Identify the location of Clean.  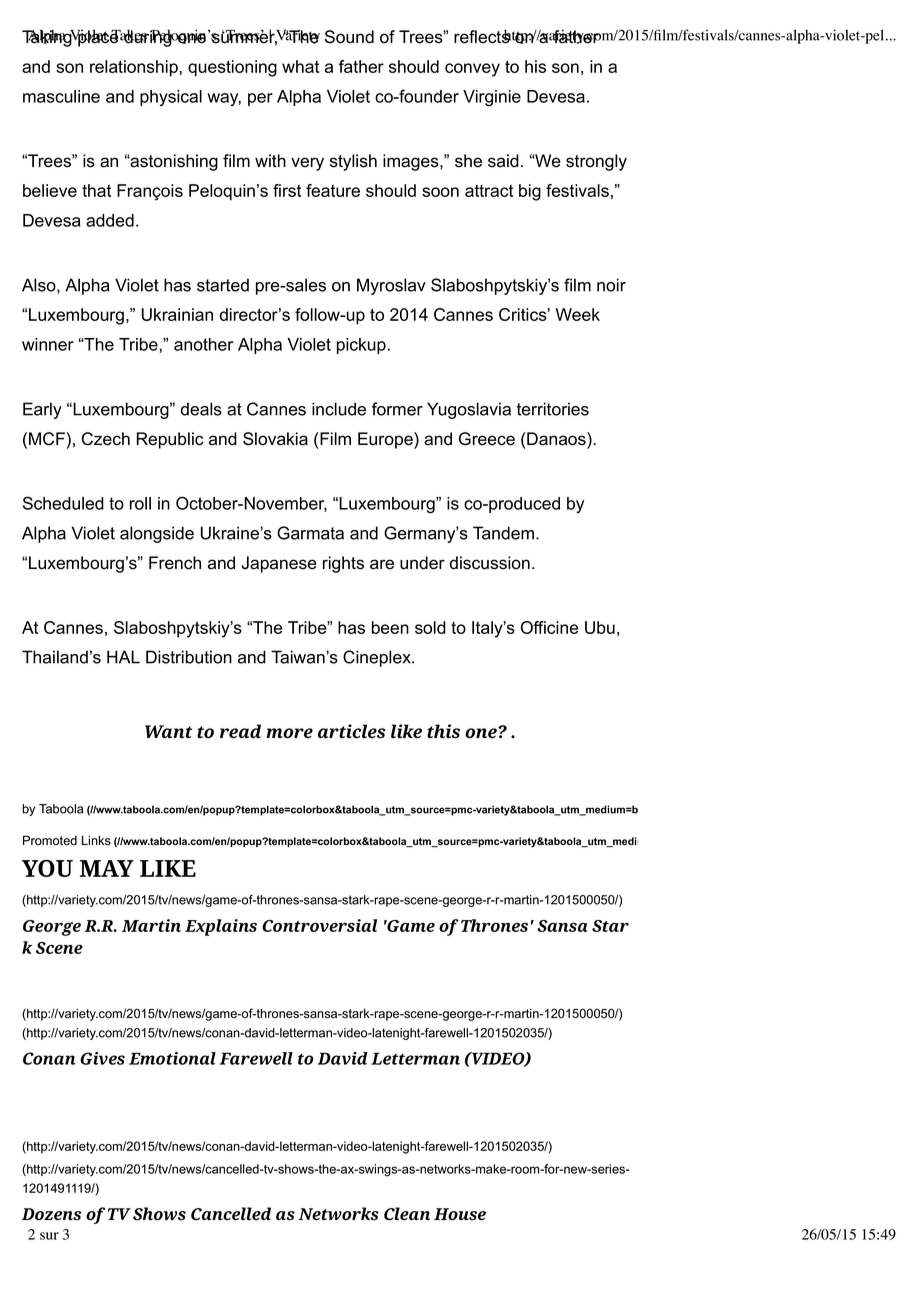
(407, 1213).
